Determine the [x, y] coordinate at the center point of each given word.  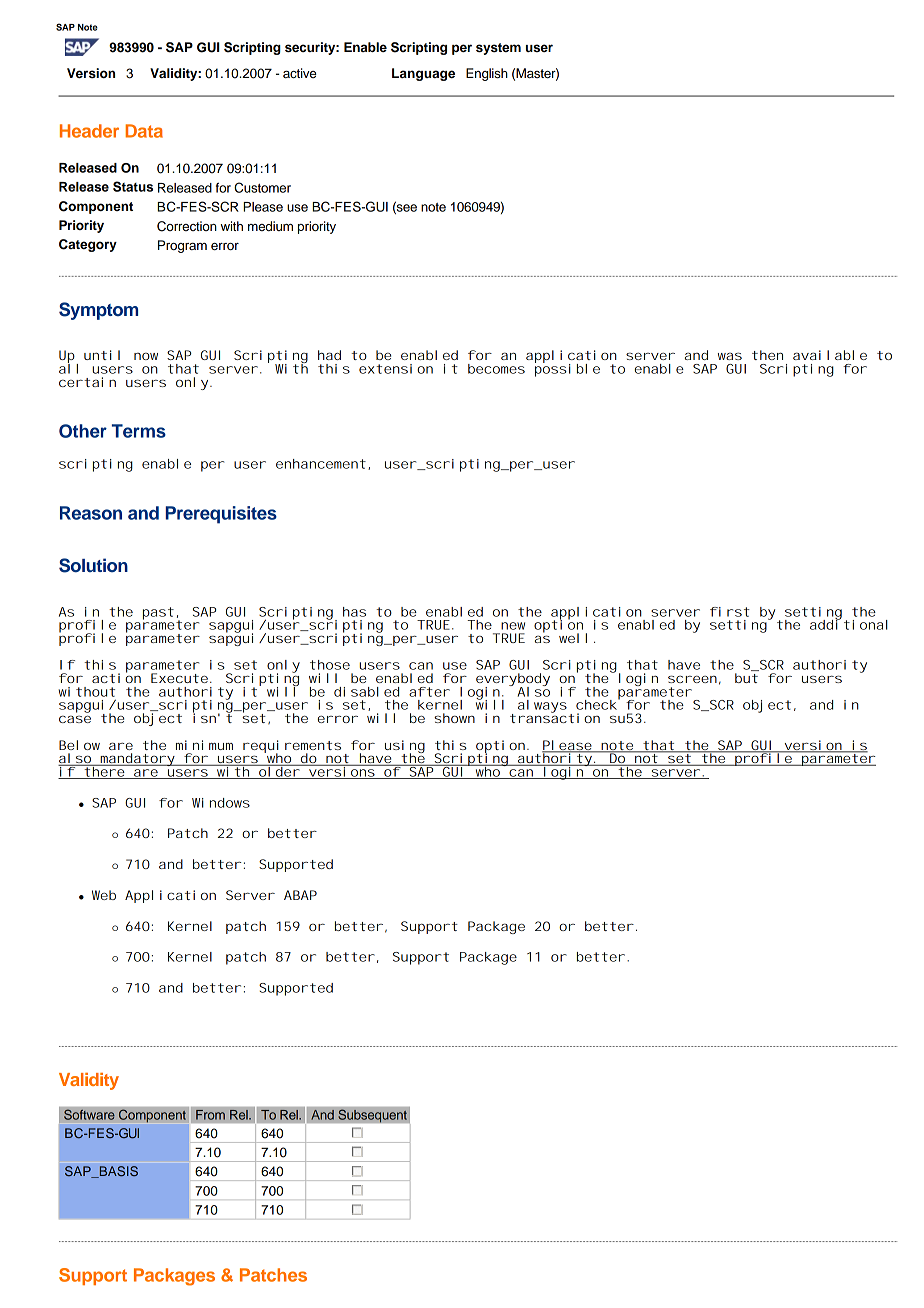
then [767, 355]
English [487, 74]
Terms [139, 431]
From [210, 1114]
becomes [496, 369]
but [746, 678]
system [498, 49]
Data [144, 131]
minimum [204, 745]
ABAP [300, 895]
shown [454, 718]
